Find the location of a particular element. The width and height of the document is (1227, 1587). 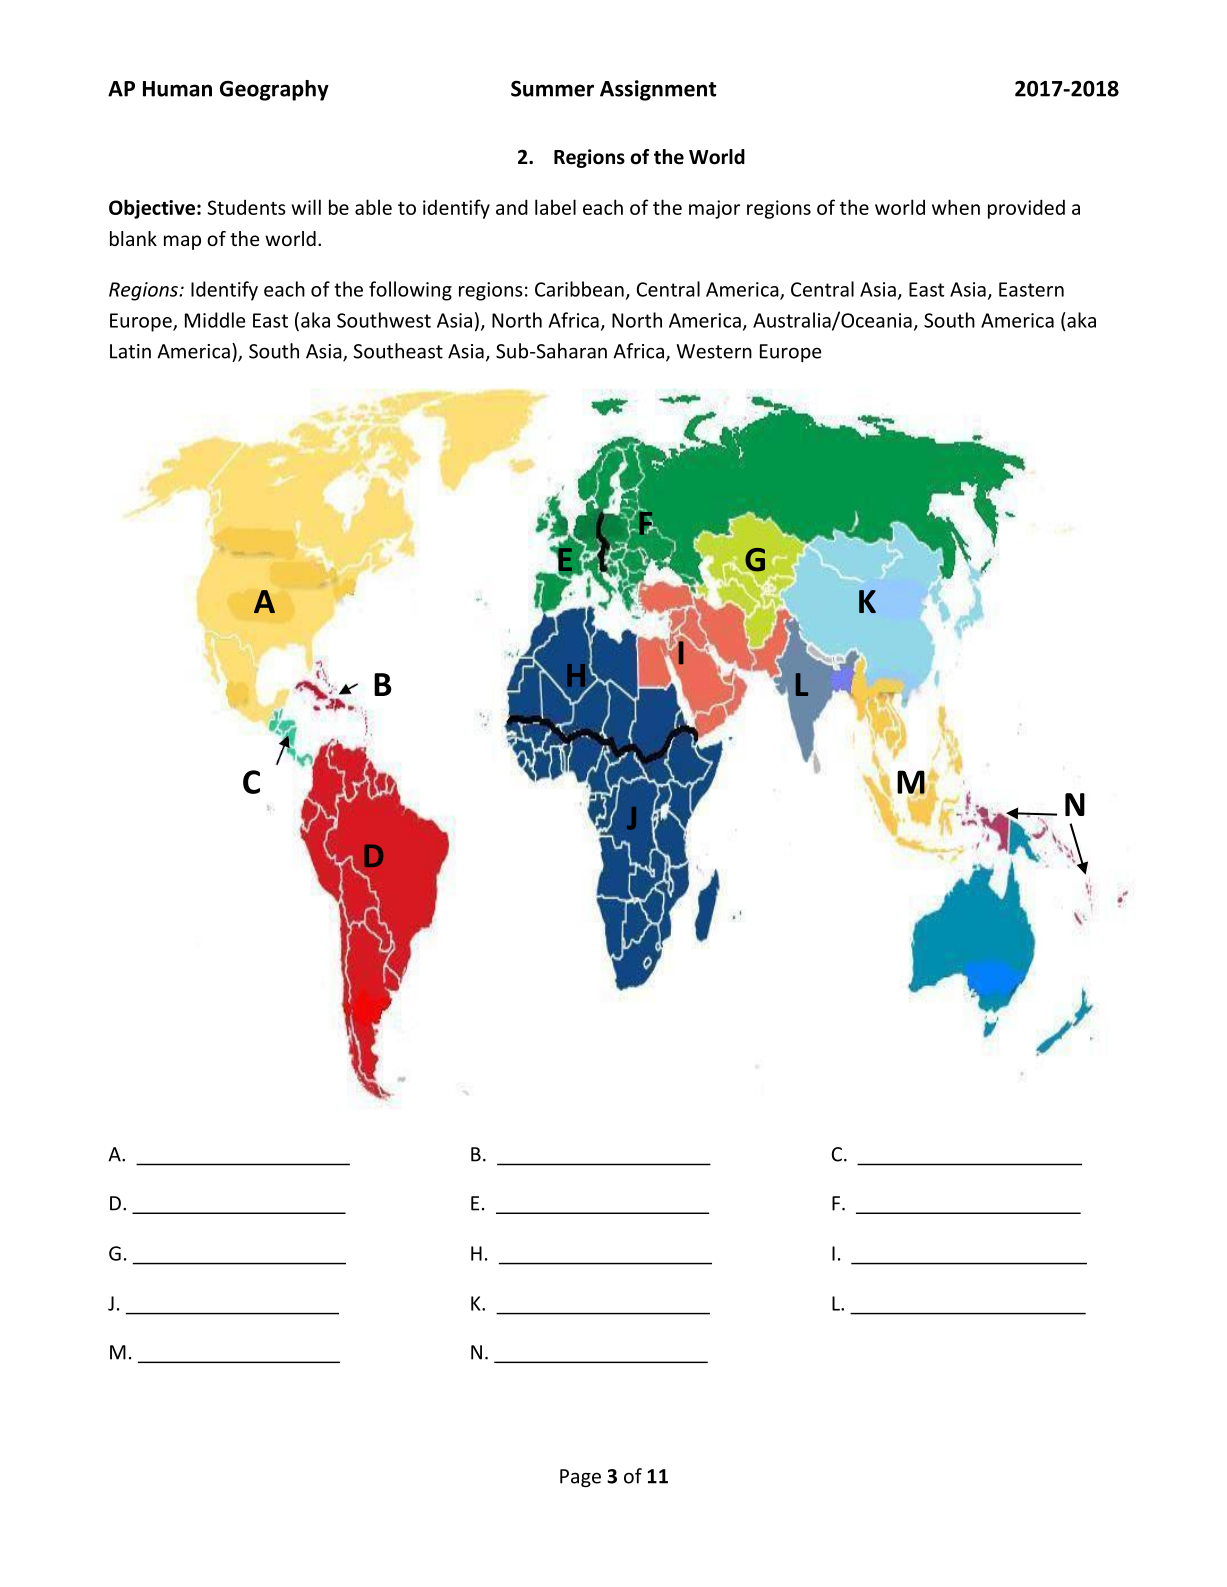

Summer is located at coordinates (552, 88).
